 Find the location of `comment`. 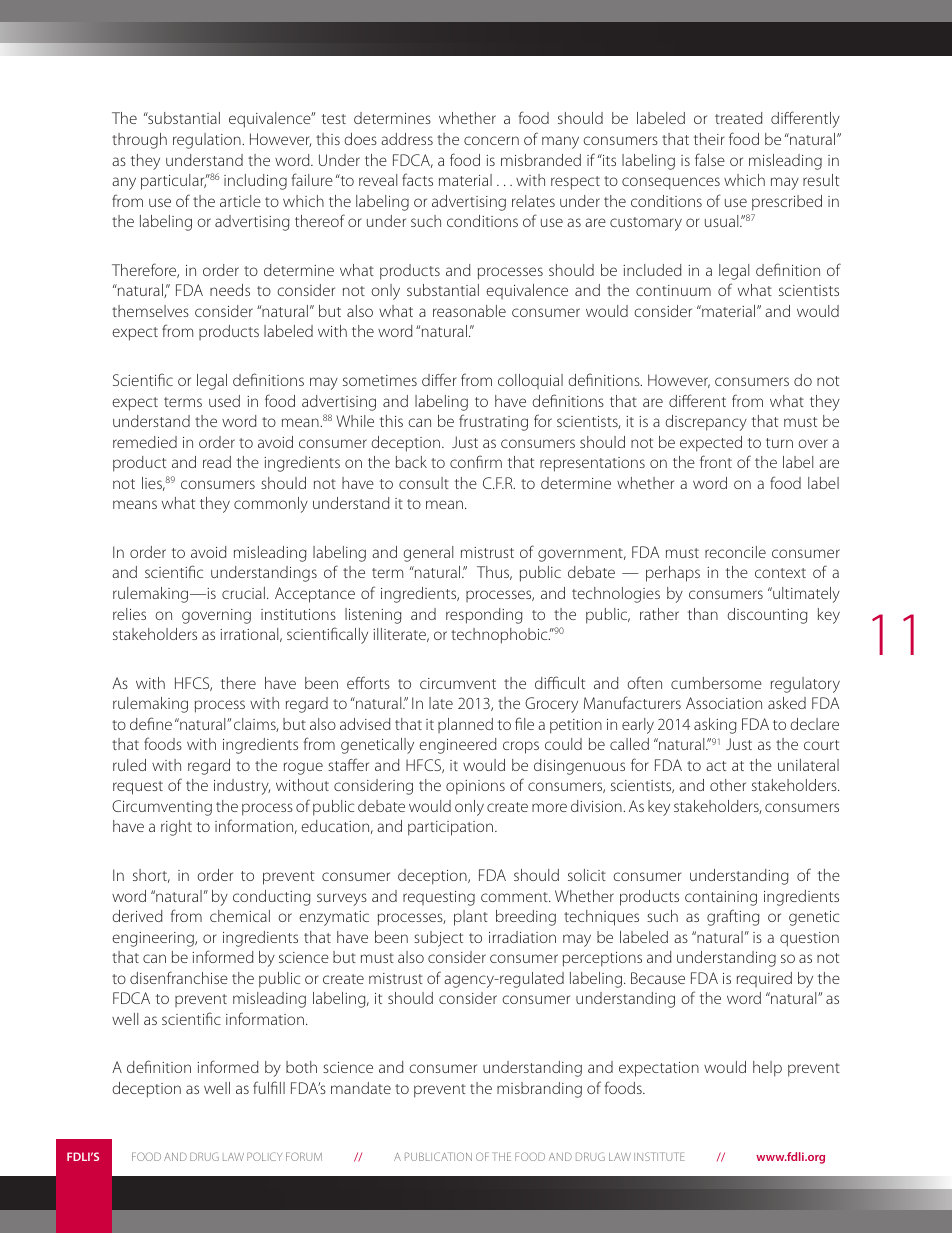

comment is located at coordinates (515, 897).
